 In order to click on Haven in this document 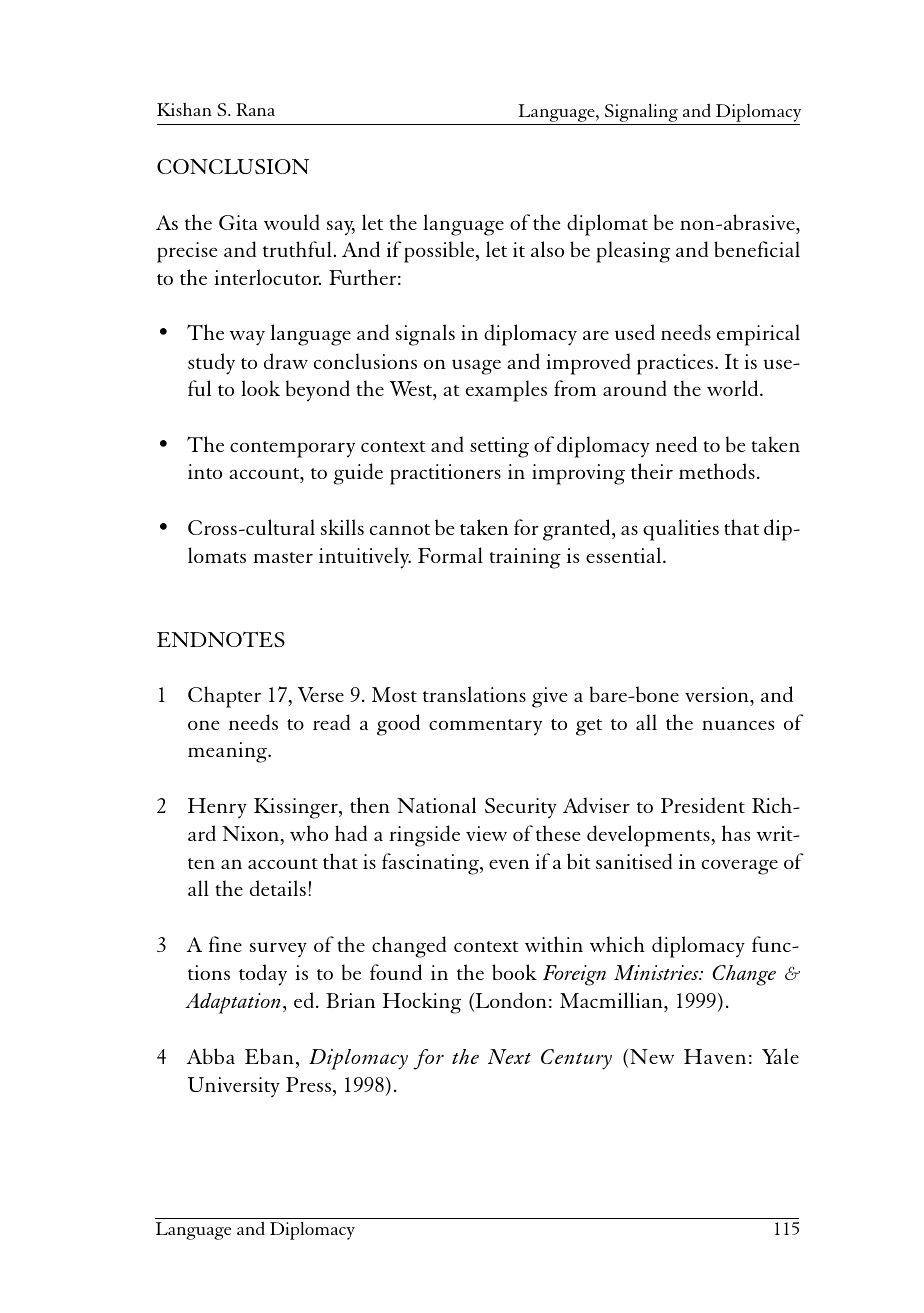, I will do `click(715, 1056)`.
